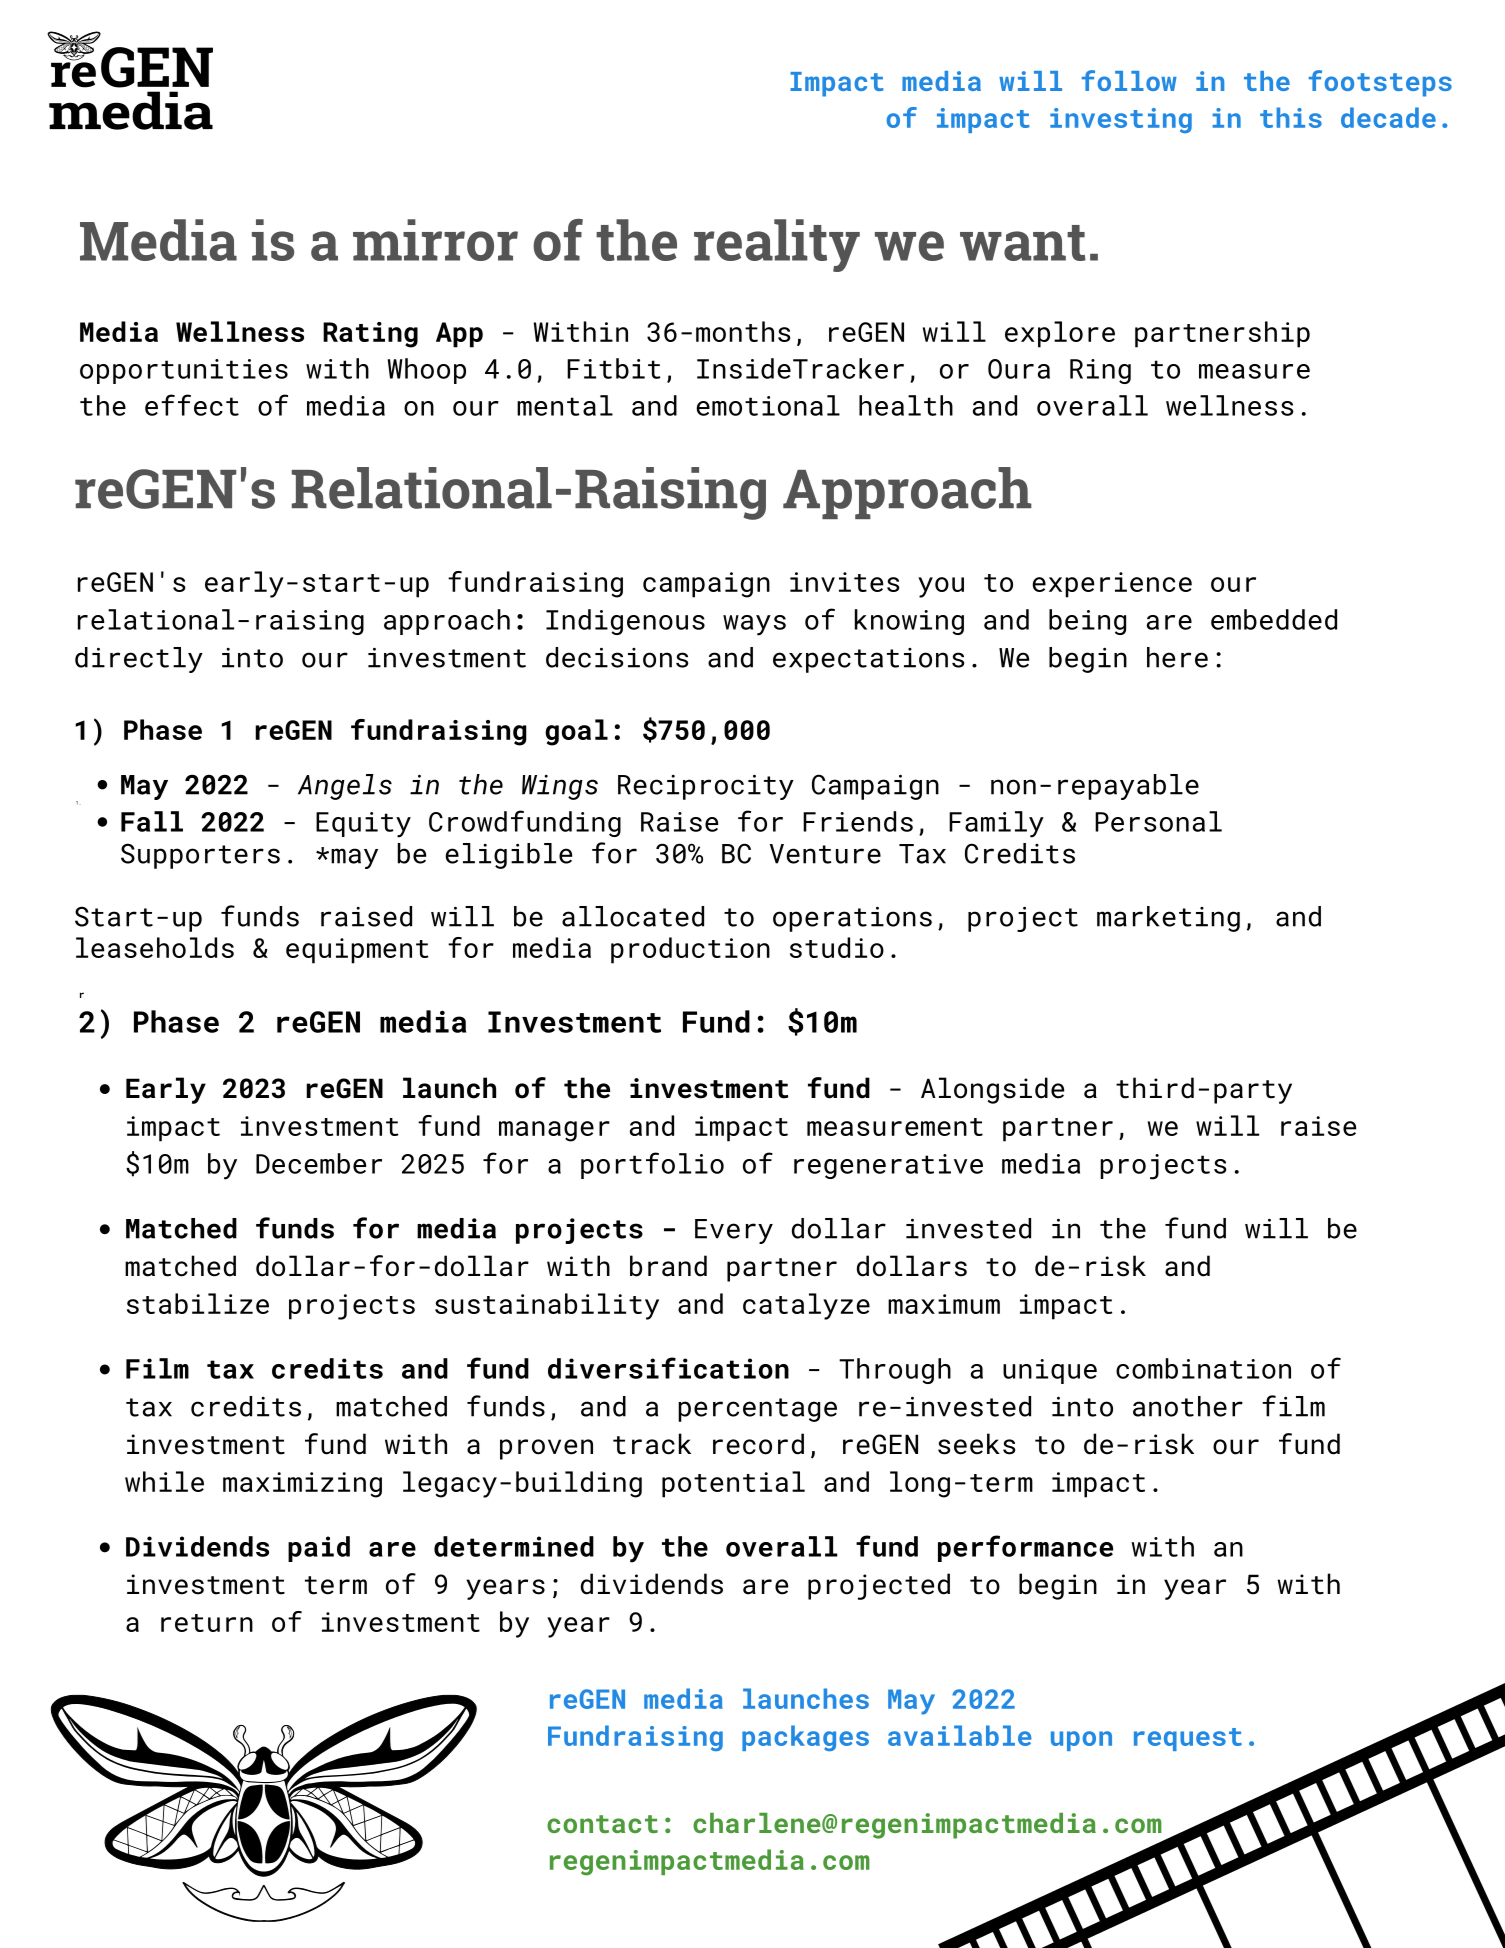  Describe the element at coordinates (192, 405) in the page. I see `effect` at that location.
